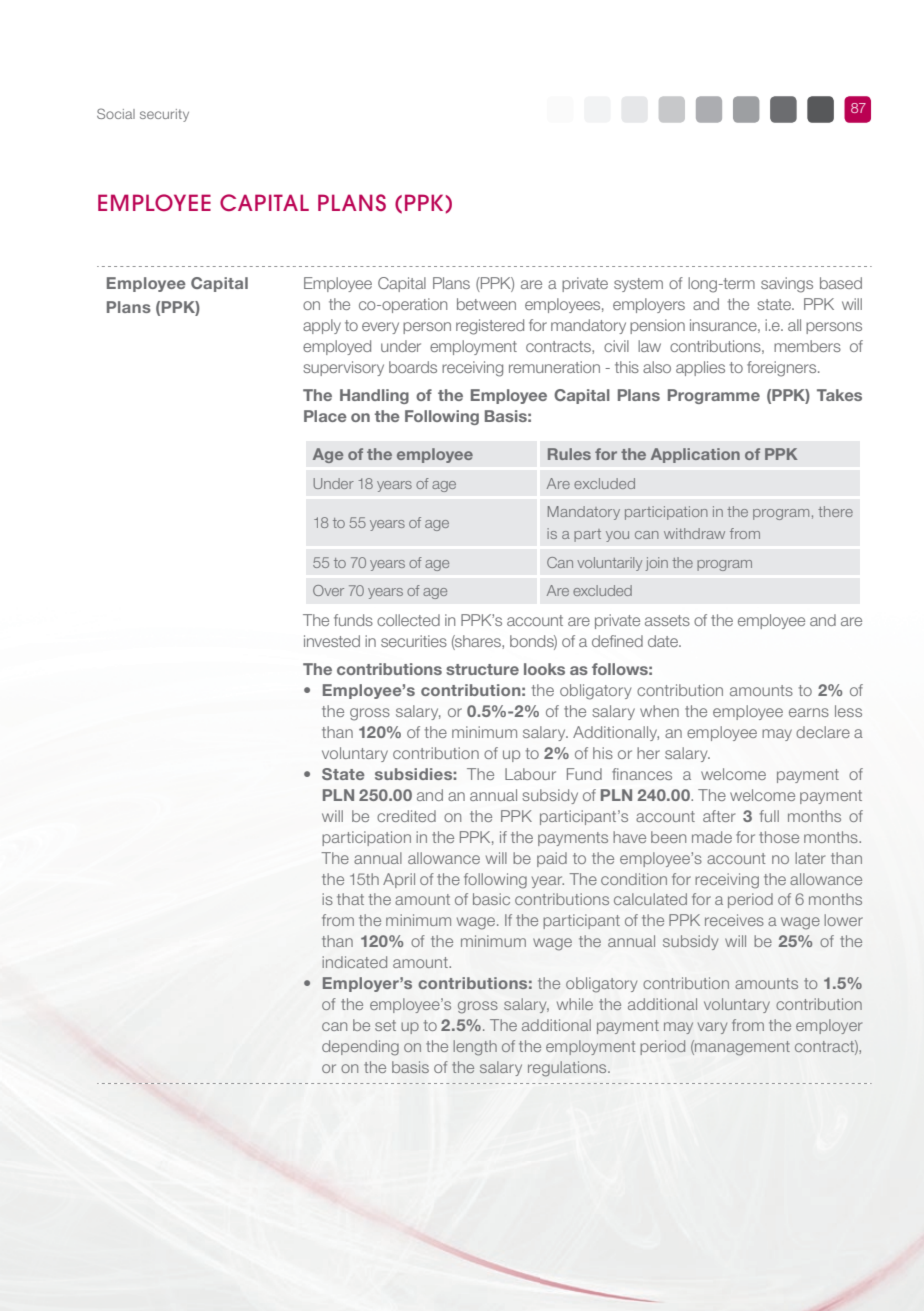 The height and width of the image is (1311, 924). I want to click on credited, so click(406, 816).
